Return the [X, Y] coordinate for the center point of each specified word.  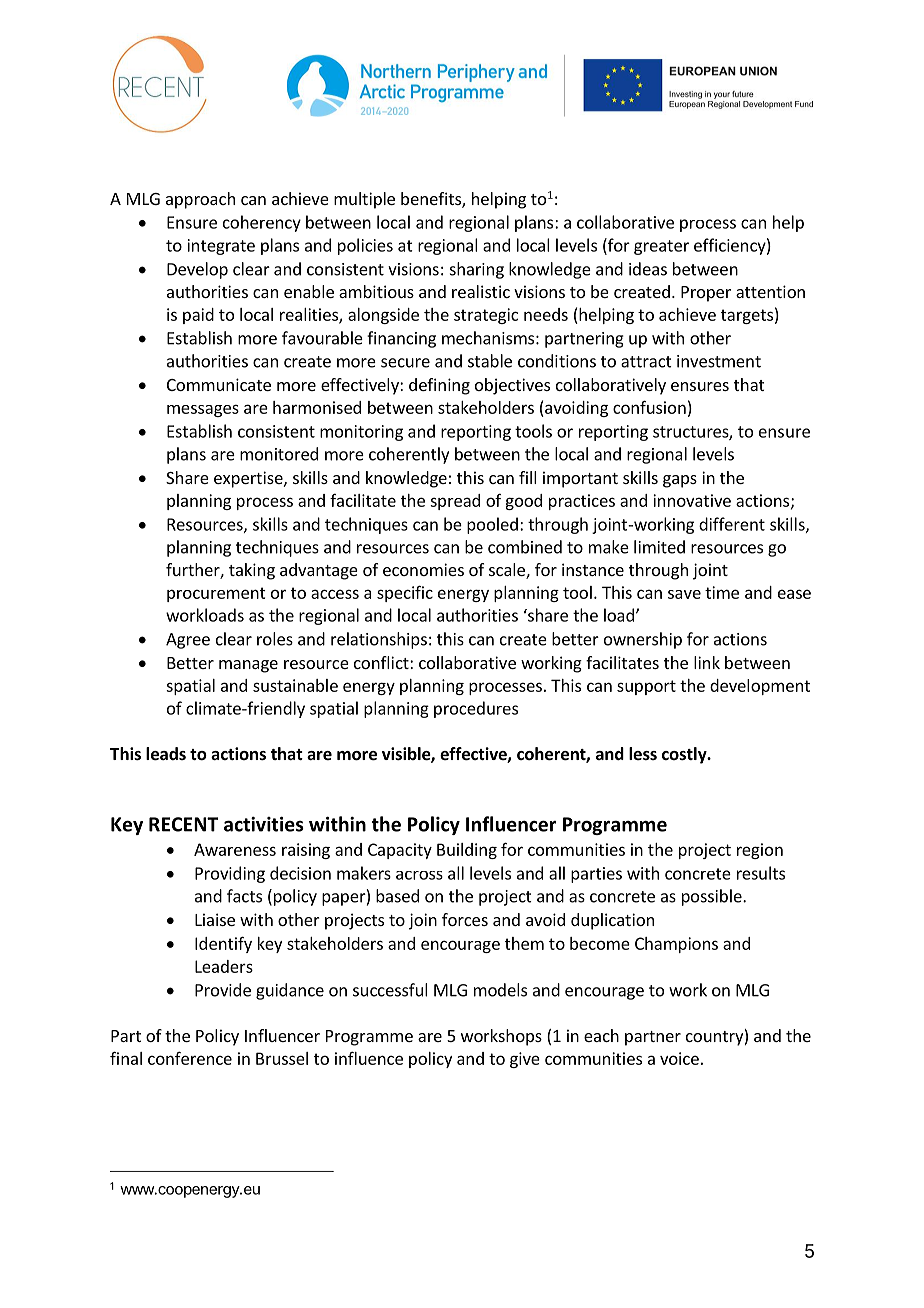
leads [166, 754]
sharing [477, 270]
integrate [221, 247]
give [525, 1060]
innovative [692, 500]
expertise [249, 479]
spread [455, 502]
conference [190, 1058]
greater [661, 247]
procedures [476, 709]
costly [685, 755]
